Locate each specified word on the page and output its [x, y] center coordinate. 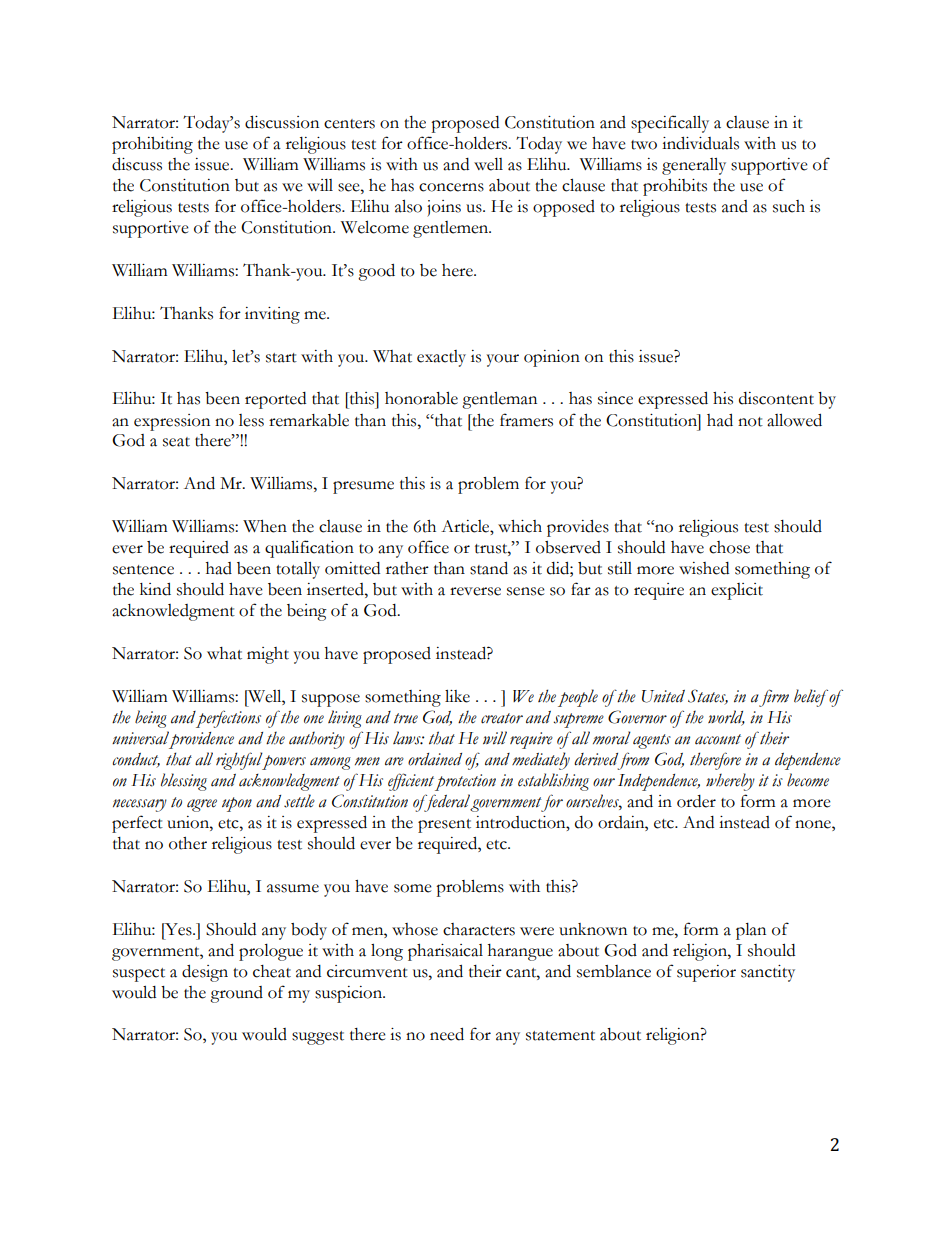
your [503, 360]
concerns [451, 187]
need [447, 1034]
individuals [700, 143]
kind [155, 589]
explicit [737, 591]
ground [236, 994]
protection [465, 782]
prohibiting [152, 145]
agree [202, 805]
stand [489, 568]
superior [706, 973]
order [696, 801]
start [281, 358]
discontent [776, 398]
